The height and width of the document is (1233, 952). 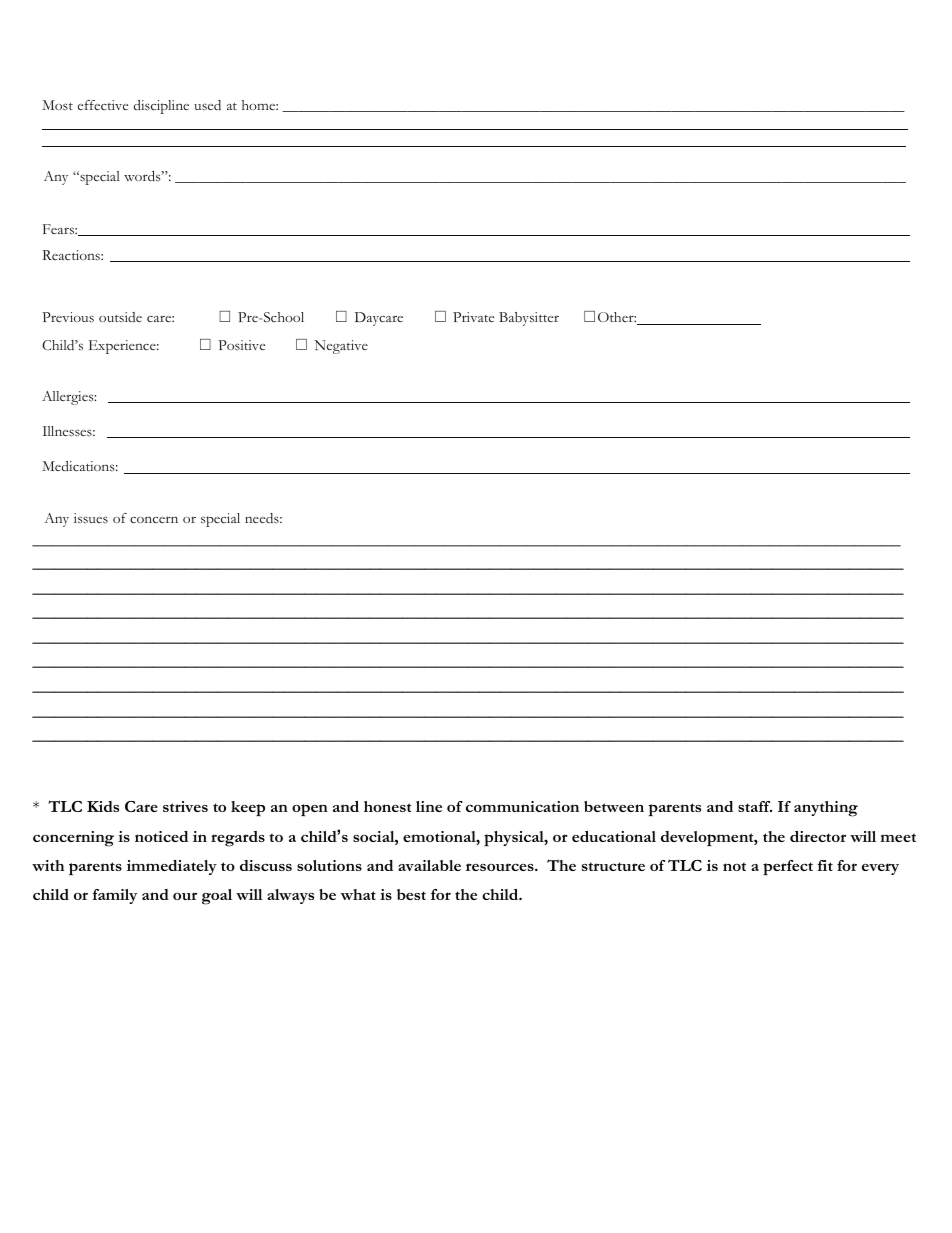 I want to click on immediately, so click(x=172, y=867).
